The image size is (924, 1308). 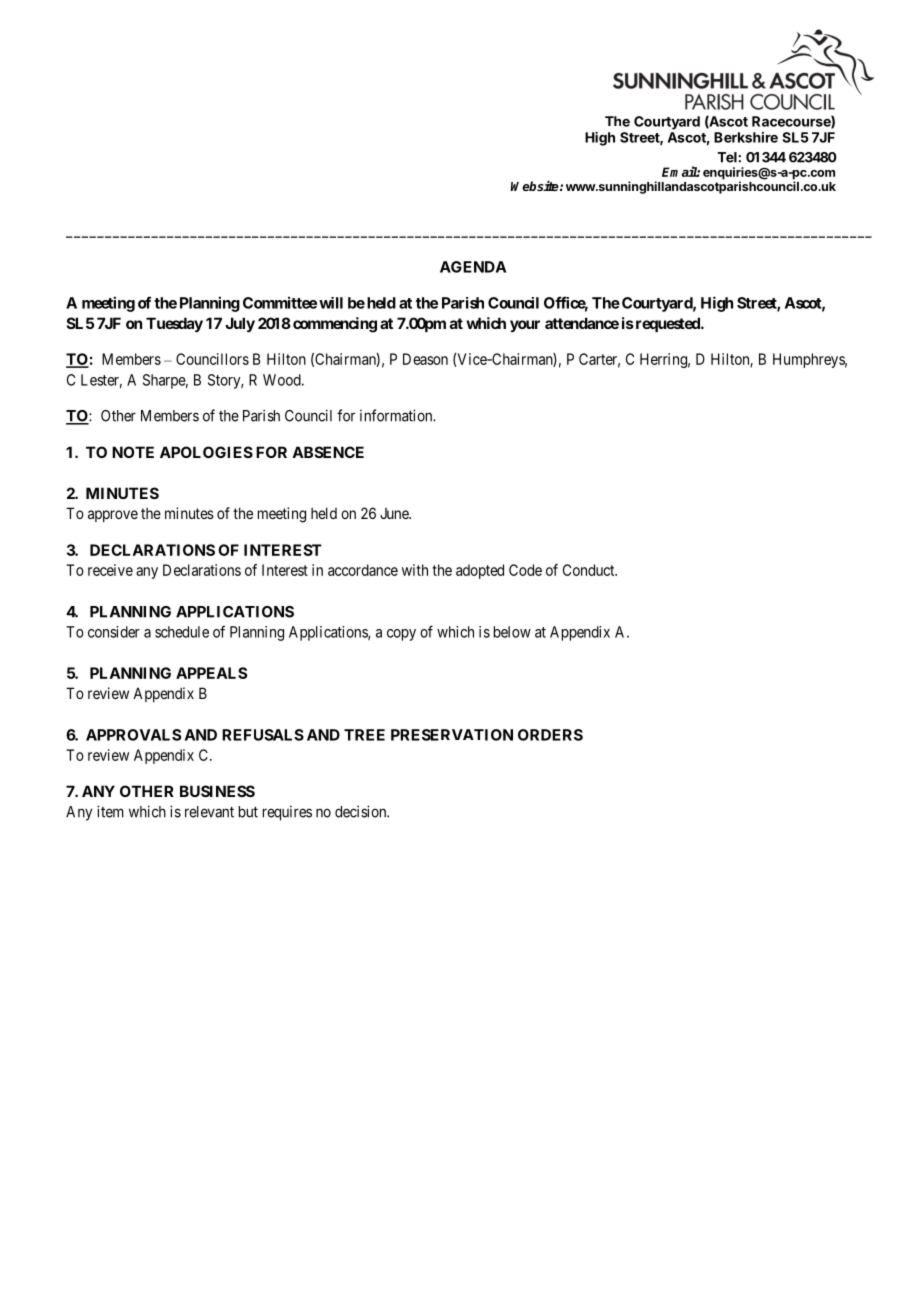 I want to click on NOTE, so click(x=133, y=452).
